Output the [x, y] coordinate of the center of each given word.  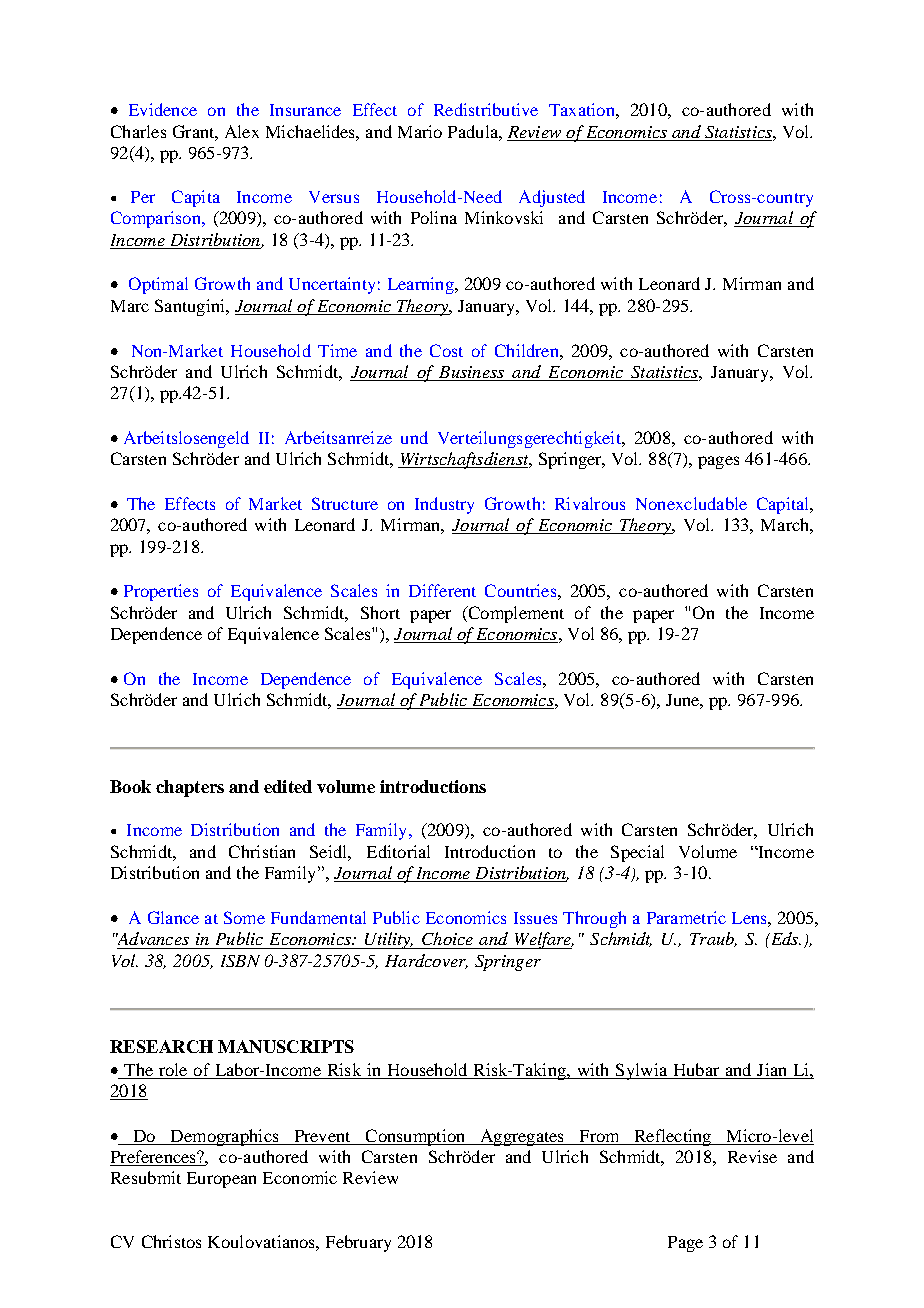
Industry [444, 505]
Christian [262, 851]
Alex [242, 131]
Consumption [415, 1137]
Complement [515, 614]
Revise [752, 1156]
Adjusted [552, 198]
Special [637, 853]
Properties [161, 592]
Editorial [398, 851]
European [221, 1180]
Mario [420, 131]
